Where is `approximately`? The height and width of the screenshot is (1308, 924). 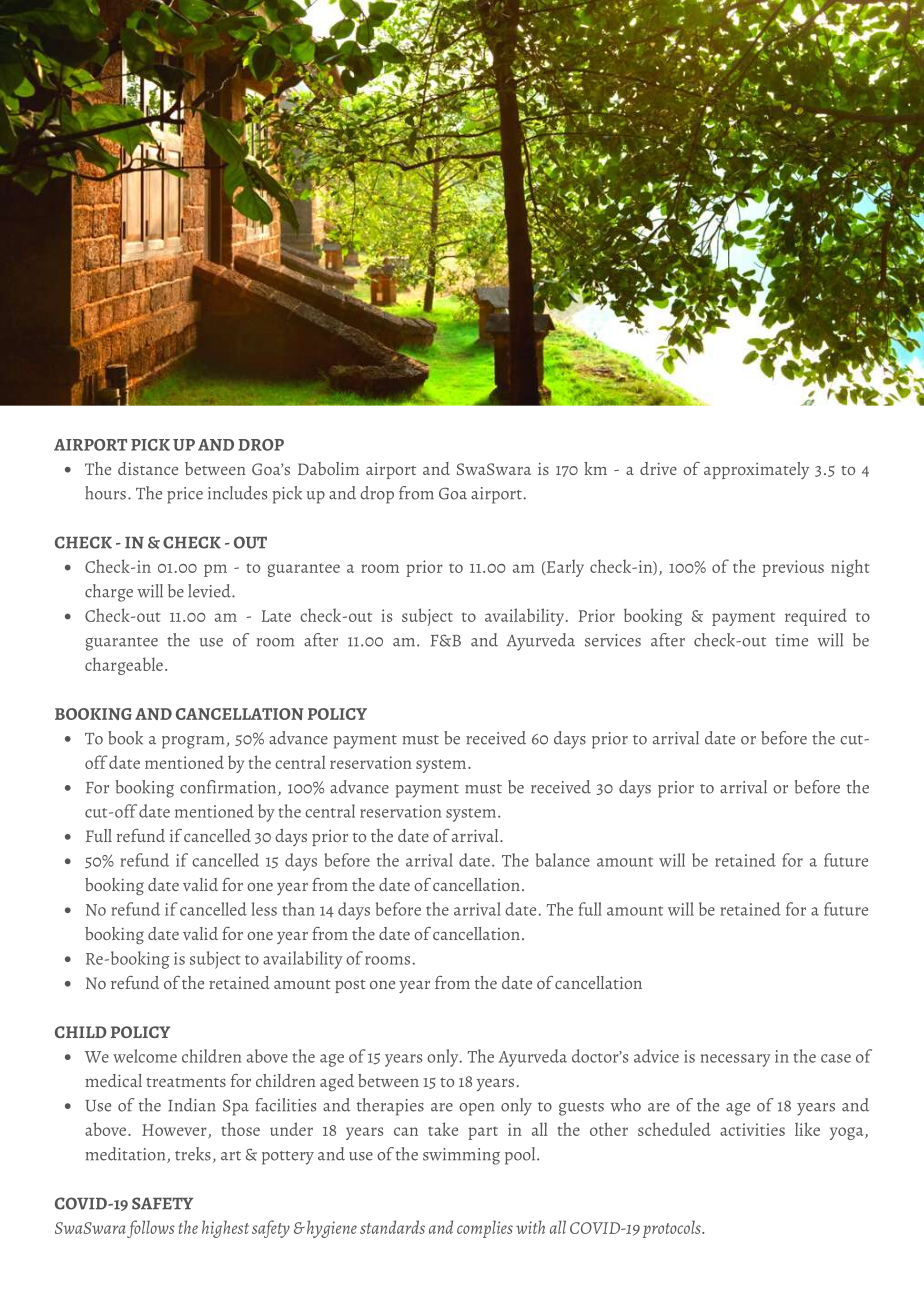 approximately is located at coordinates (756, 470).
